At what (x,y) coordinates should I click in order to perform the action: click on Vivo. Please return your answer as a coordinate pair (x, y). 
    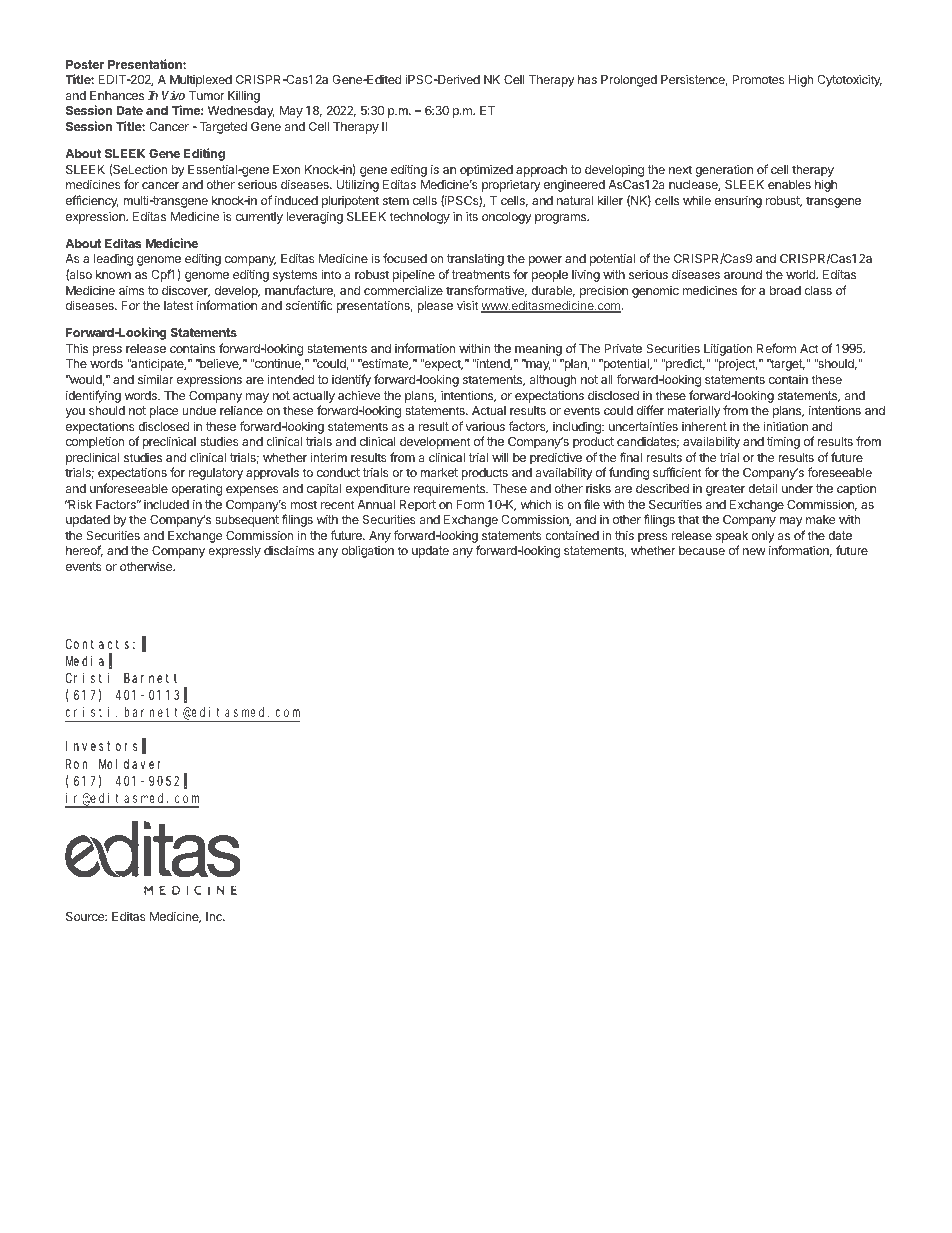
    Looking at the image, I should click on (173, 95).
